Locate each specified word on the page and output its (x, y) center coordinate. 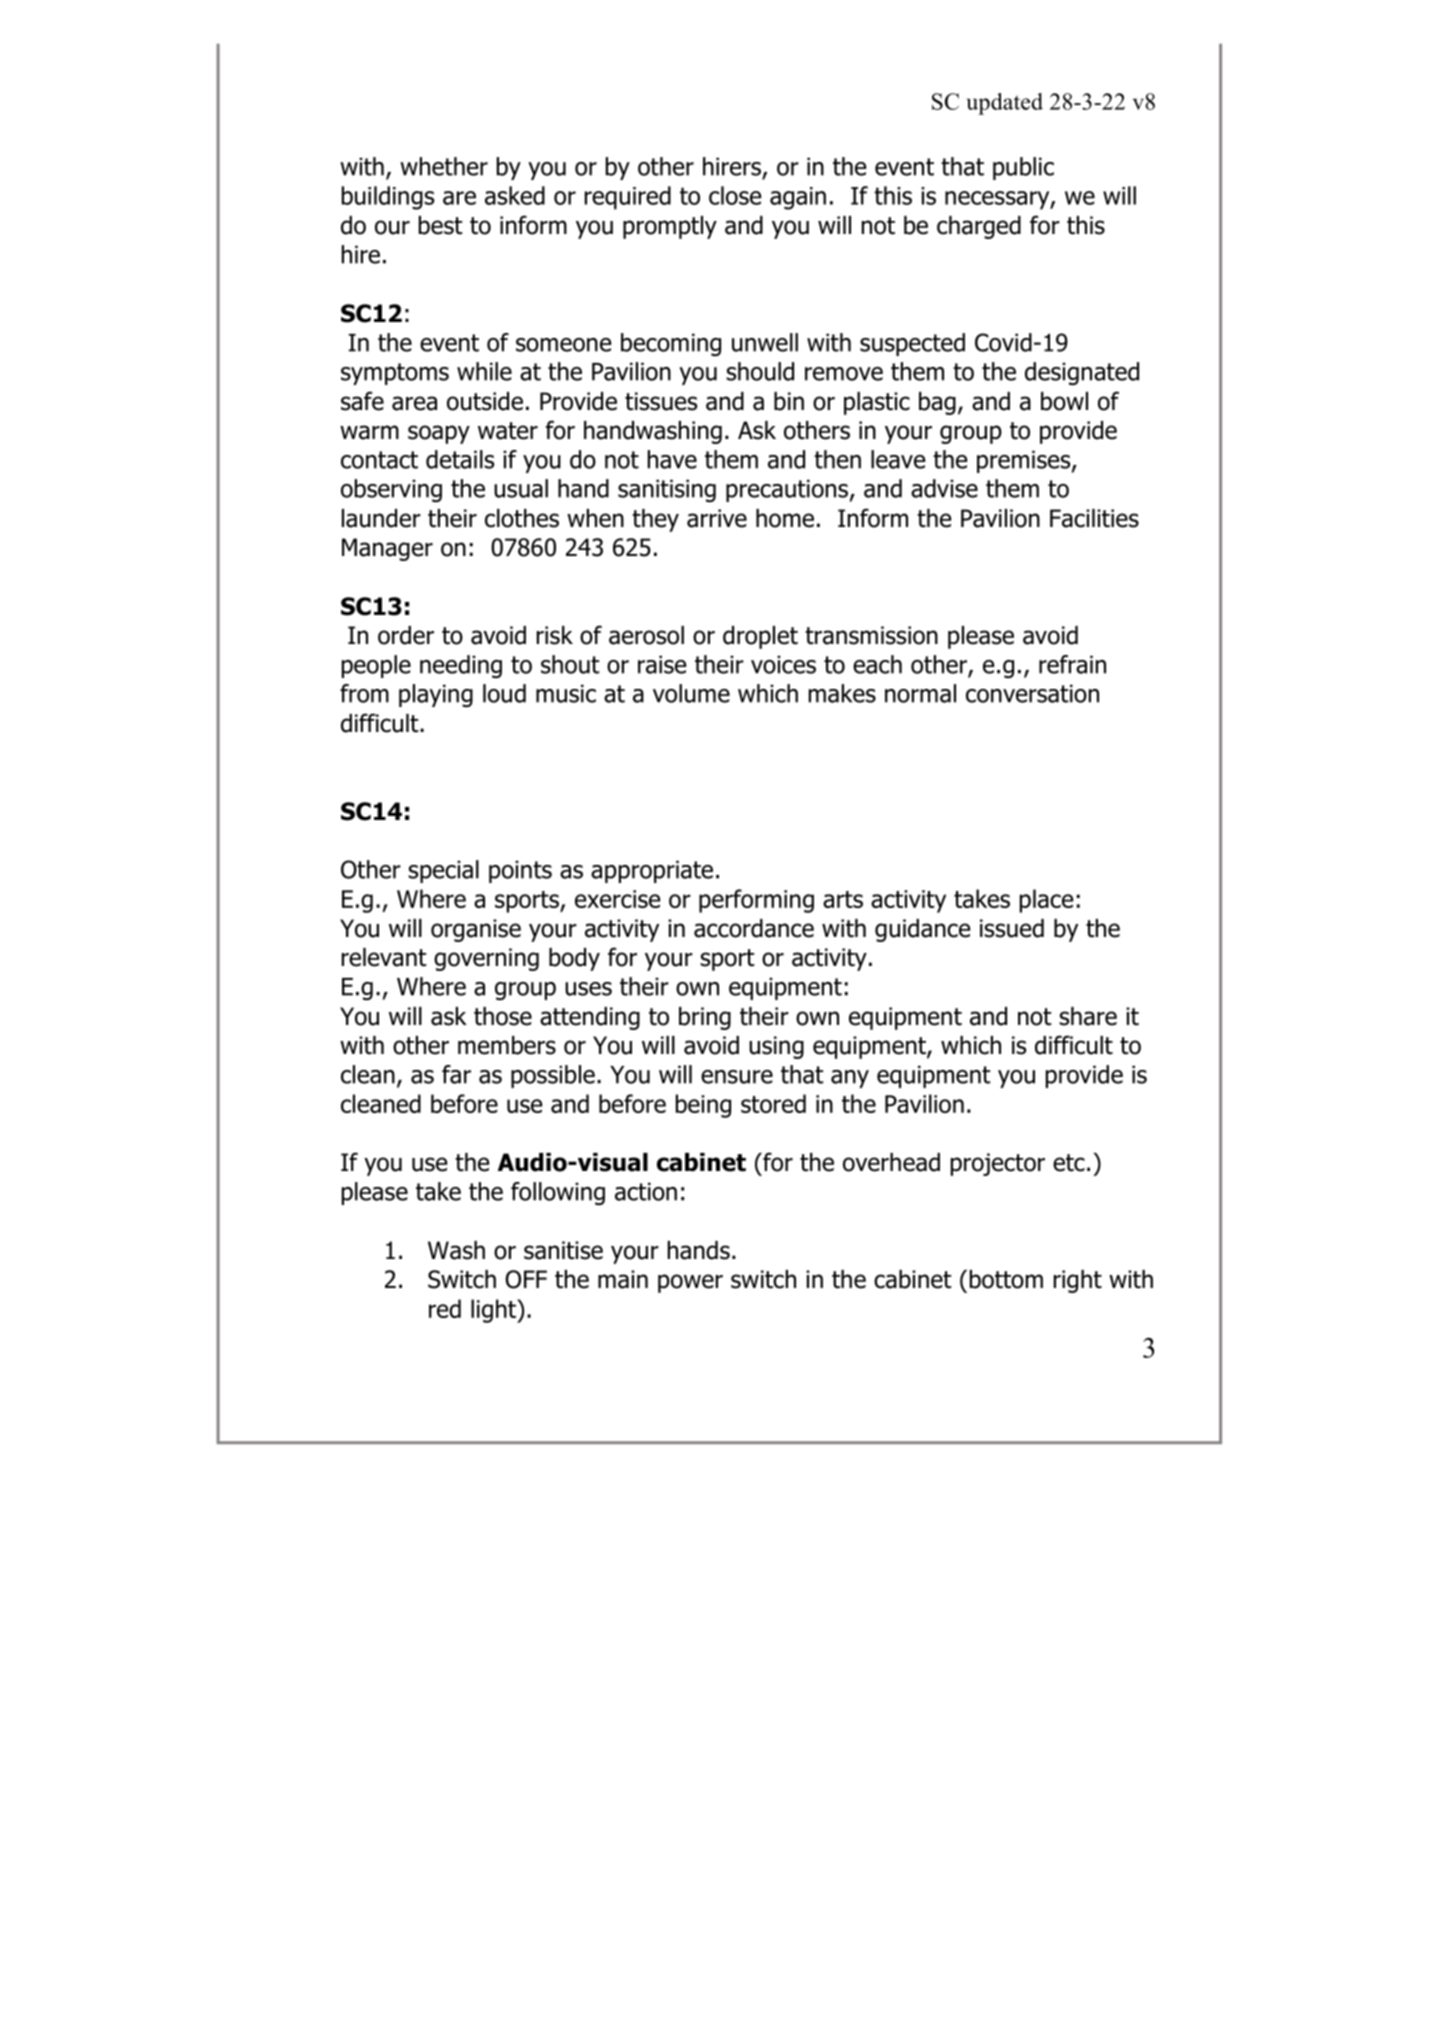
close (735, 195)
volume (691, 693)
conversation (1032, 693)
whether (444, 166)
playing (436, 695)
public (1023, 168)
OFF (526, 1279)
